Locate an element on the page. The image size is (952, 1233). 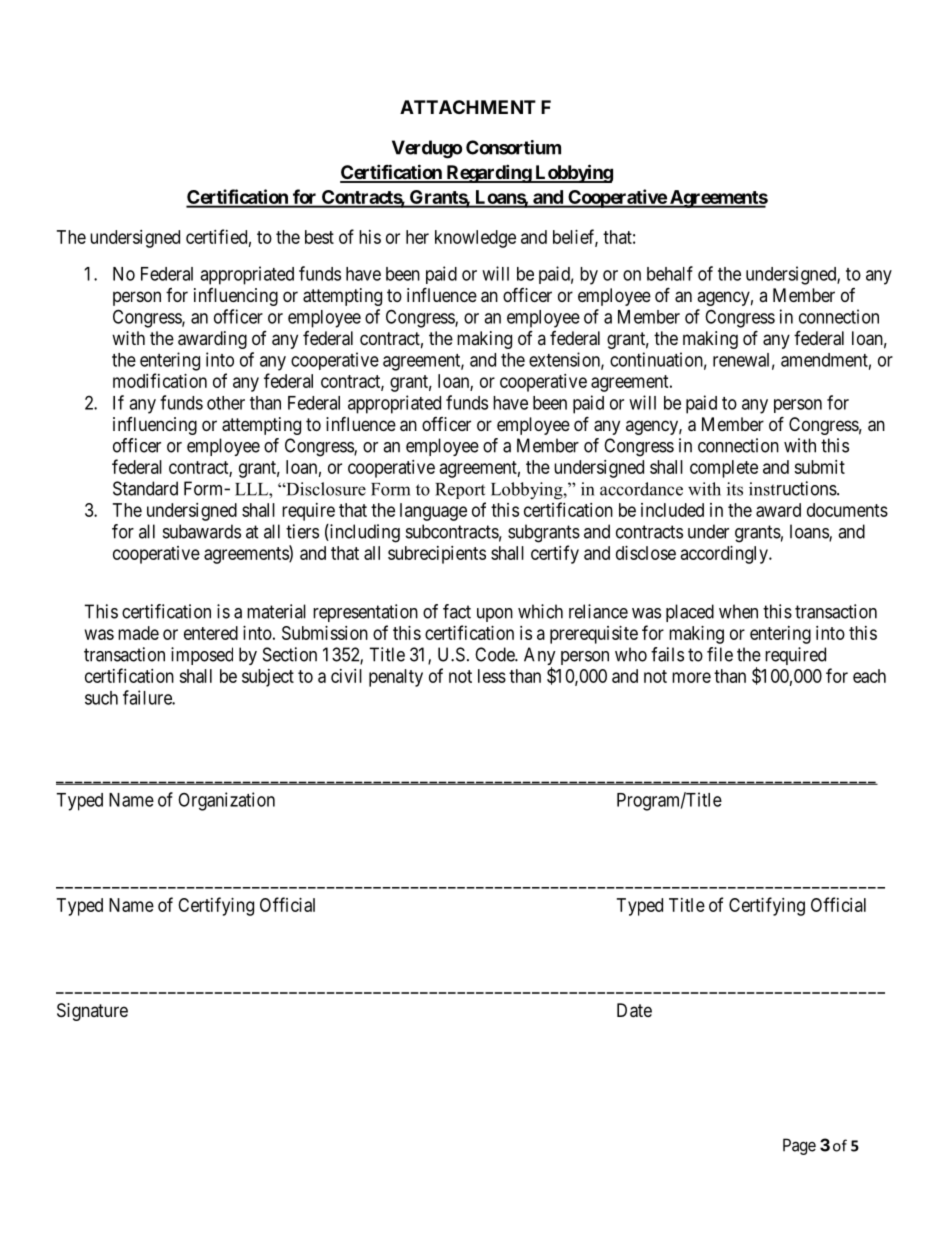
Consortium is located at coordinates (513, 147).
